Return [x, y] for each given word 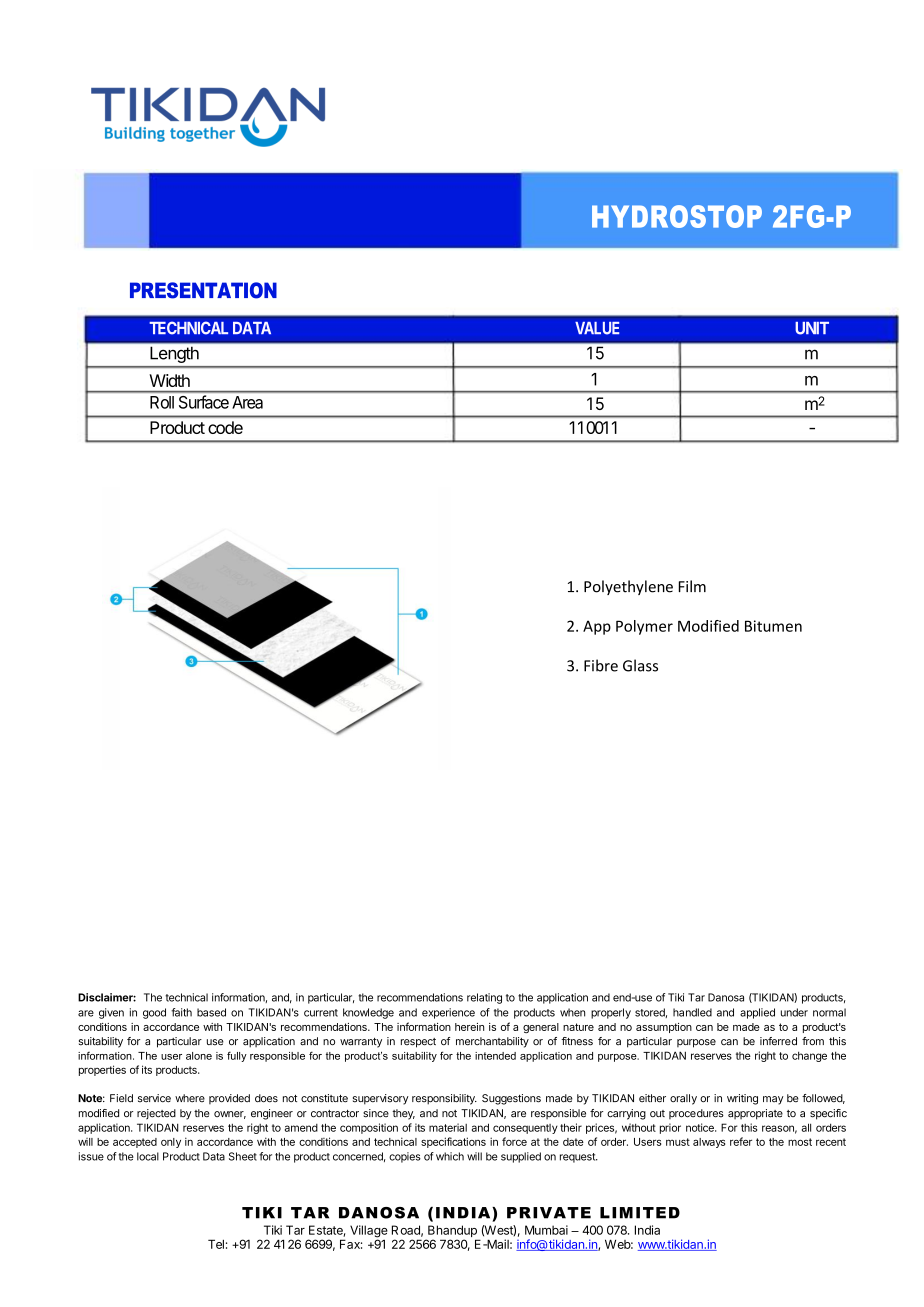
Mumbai [546, 1230]
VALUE [597, 328]
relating [484, 998]
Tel [216, 1244]
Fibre [601, 665]
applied [757, 1013]
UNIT [812, 328]
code [225, 427]
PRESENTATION [203, 290]
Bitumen [773, 626]
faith [181, 1012]
